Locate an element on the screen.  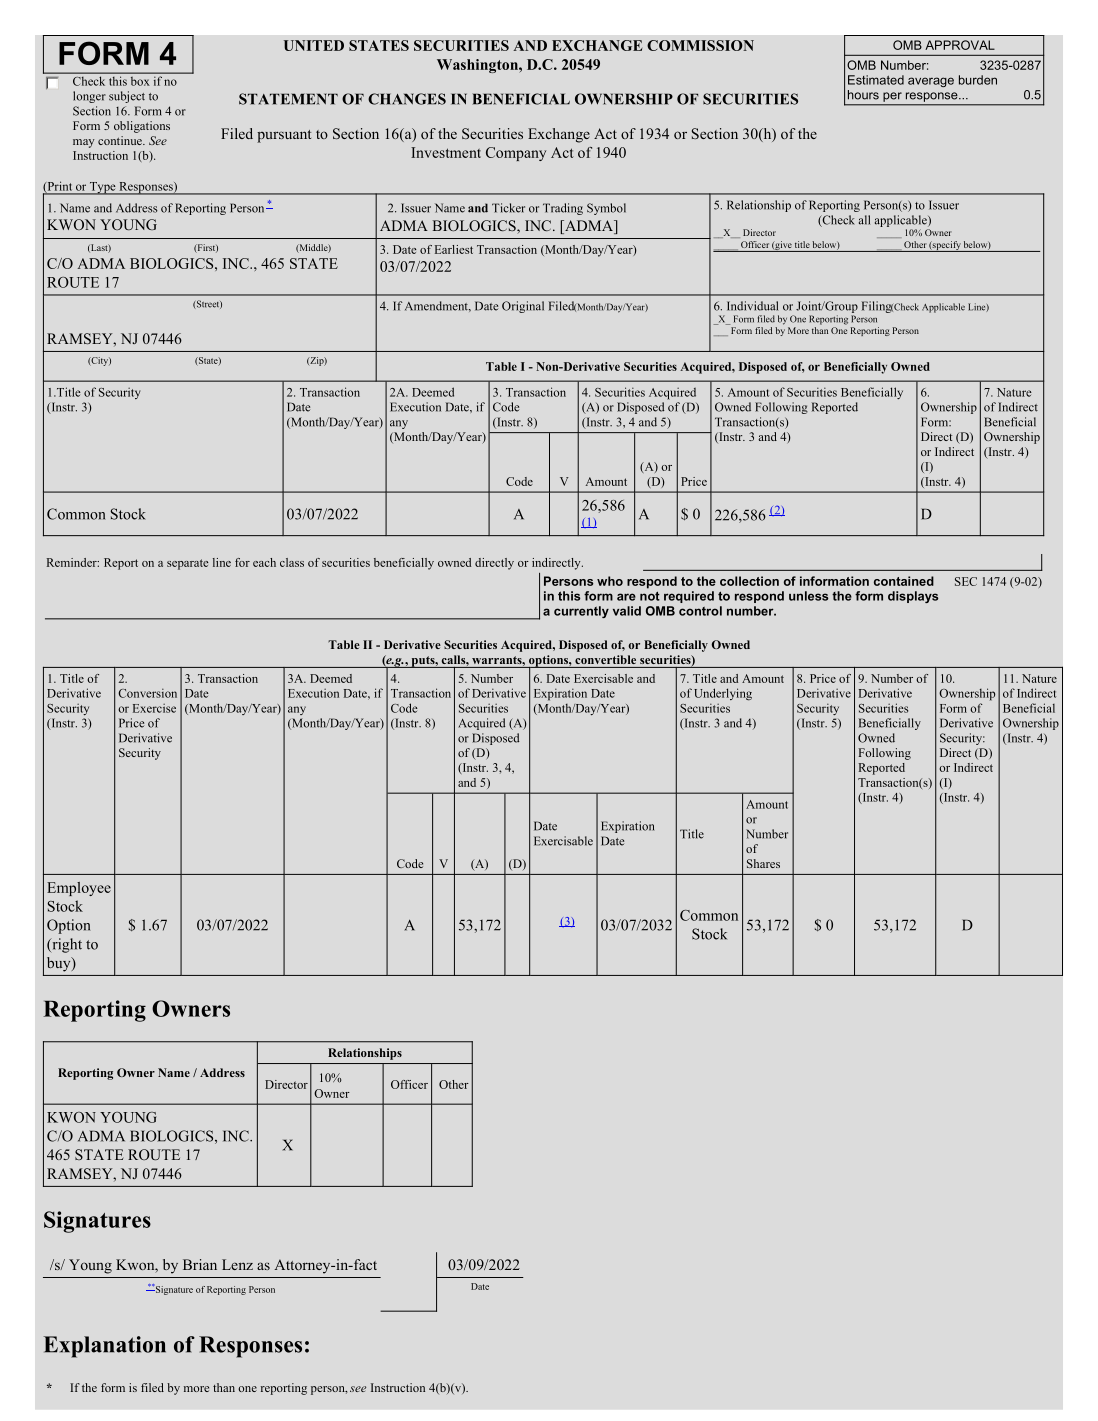
Lenz is located at coordinates (237, 1264).
